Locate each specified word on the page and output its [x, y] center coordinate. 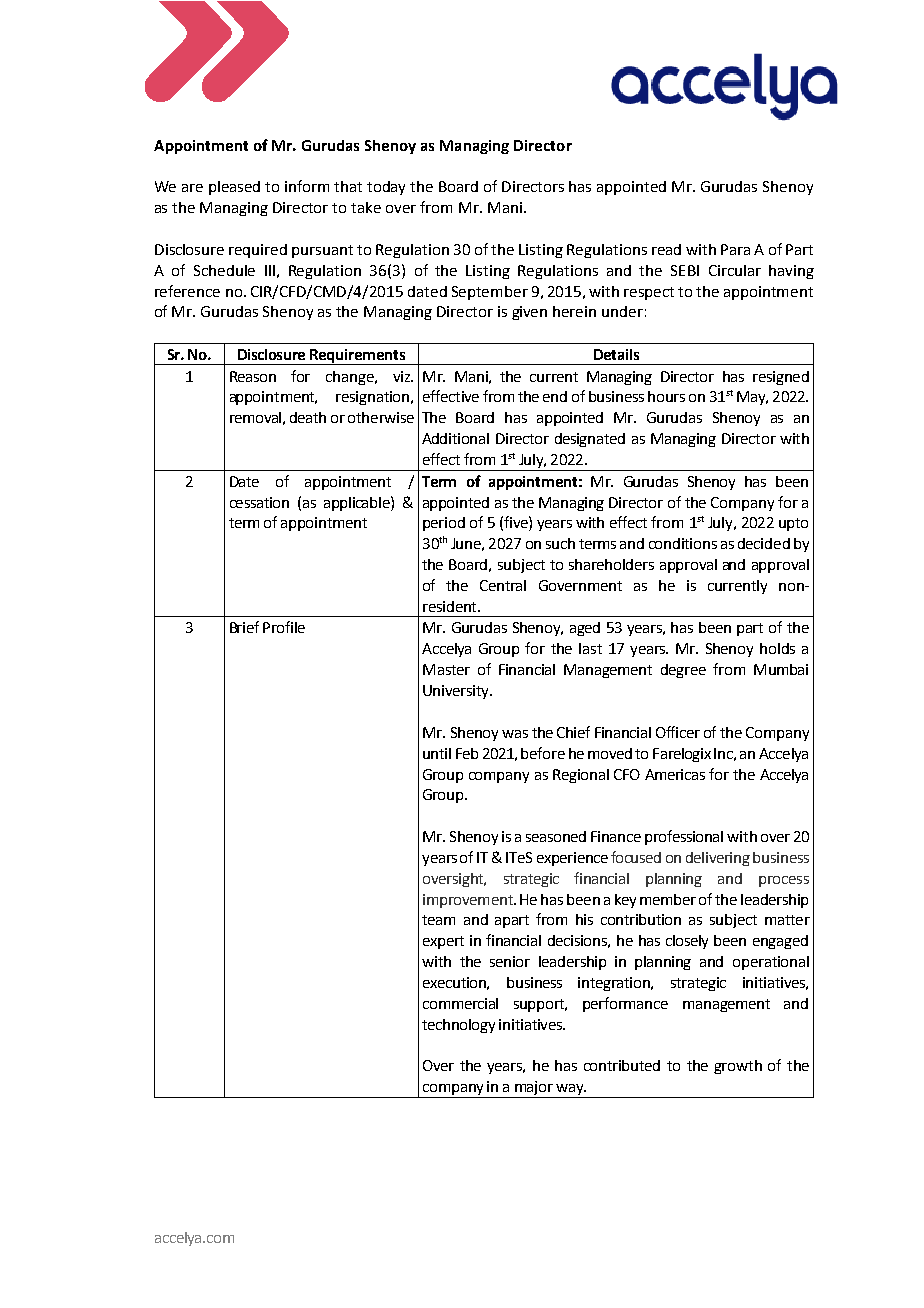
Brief [244, 627]
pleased [234, 188]
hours [666, 396]
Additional [455, 438]
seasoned [556, 836]
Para [735, 249]
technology [458, 1026]
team [438, 920]
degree [683, 671]
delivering [718, 859]
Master [446, 669]
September [490, 293]
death [308, 417]
